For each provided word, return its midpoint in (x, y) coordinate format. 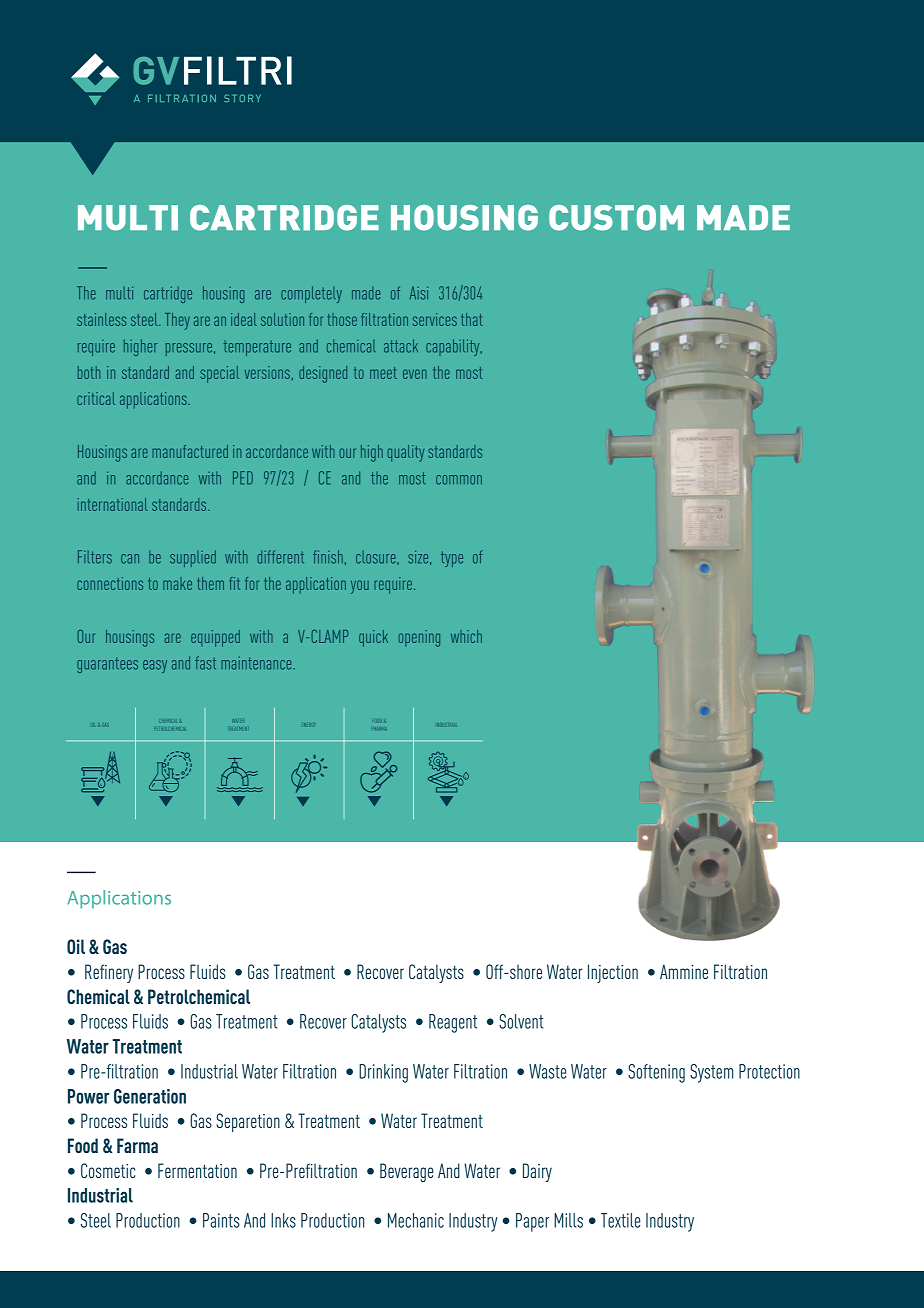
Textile (620, 1220)
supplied (193, 558)
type (452, 559)
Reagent (453, 1023)
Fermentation (197, 1170)
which (466, 636)
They (177, 321)
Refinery (109, 973)
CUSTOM (616, 218)
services (435, 319)
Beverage (406, 1172)
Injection (613, 973)
